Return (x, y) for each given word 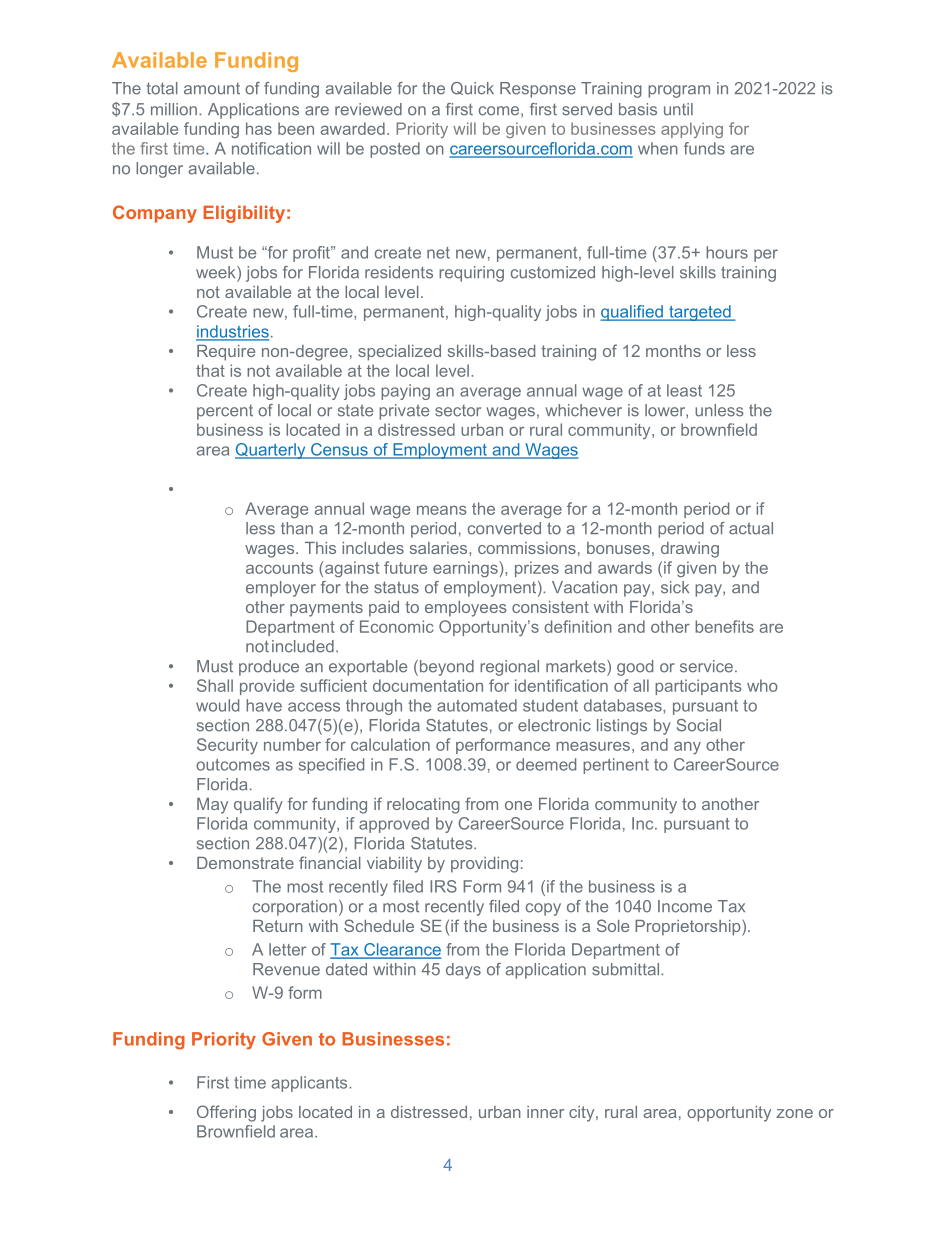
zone (794, 1113)
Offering (226, 1113)
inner (545, 1112)
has (259, 128)
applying (692, 130)
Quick (472, 88)
